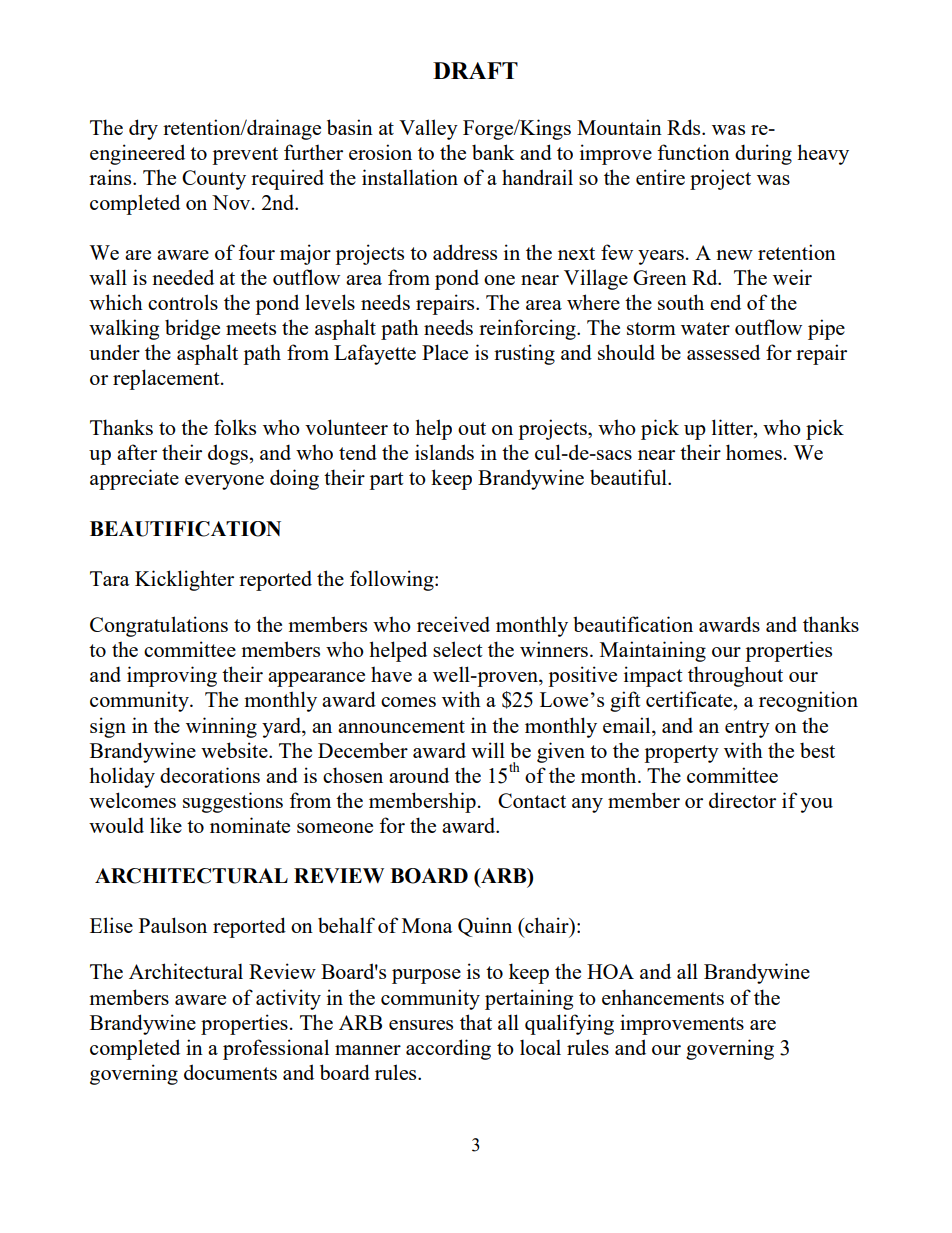 The height and width of the page is (1233, 952). What do you see at coordinates (475, 70) in the page?
I see `DRAFT` at bounding box center [475, 70].
